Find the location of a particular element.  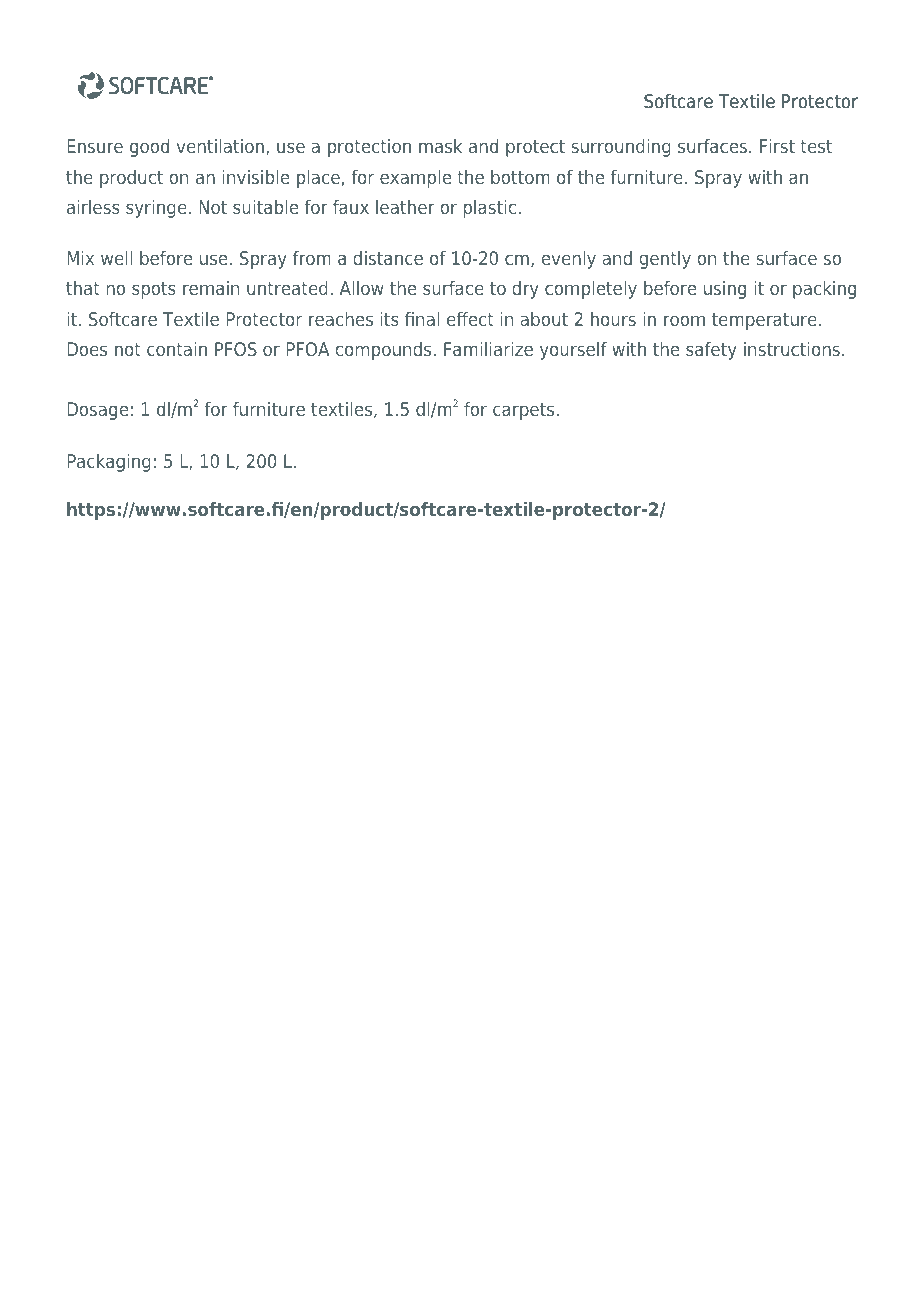

safety is located at coordinates (711, 351).
